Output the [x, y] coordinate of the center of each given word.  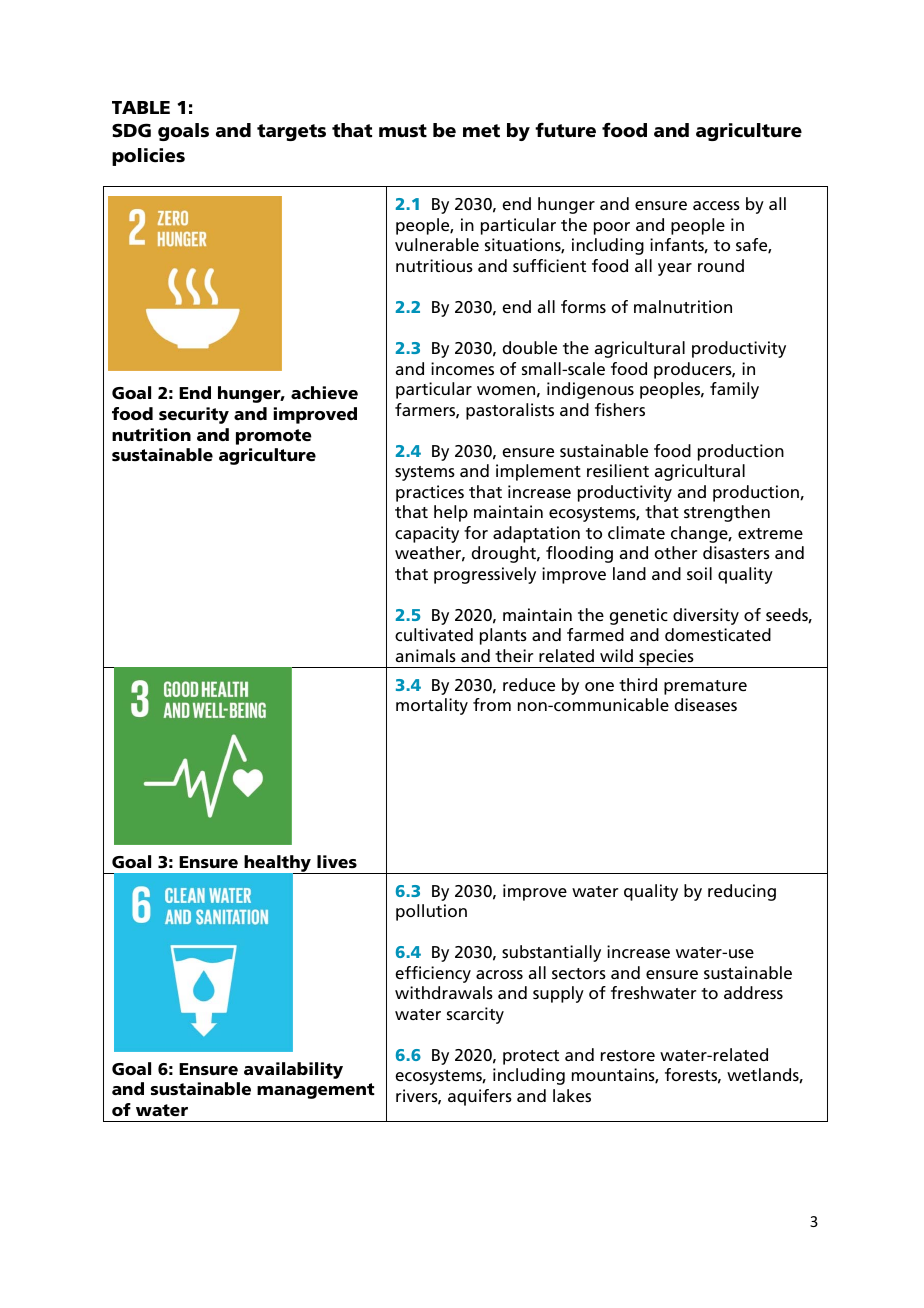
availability [293, 1070]
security [194, 415]
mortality [432, 706]
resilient [618, 470]
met [481, 131]
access [716, 205]
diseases [706, 704]
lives [337, 861]
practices [430, 493]
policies [148, 157]
